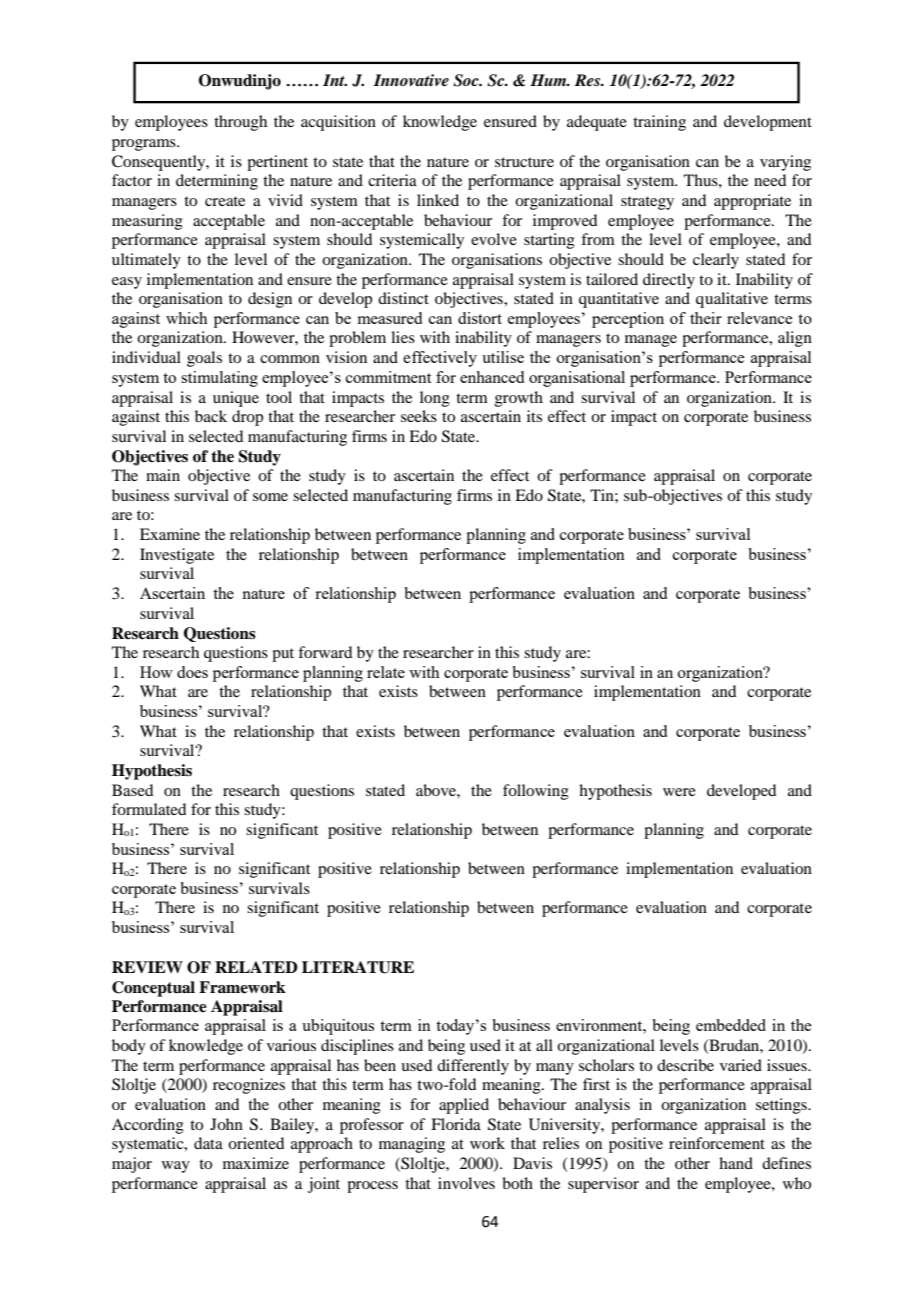 Image resolution: width=924 pixels, height=1308 pixels. I want to click on were, so click(679, 792).
